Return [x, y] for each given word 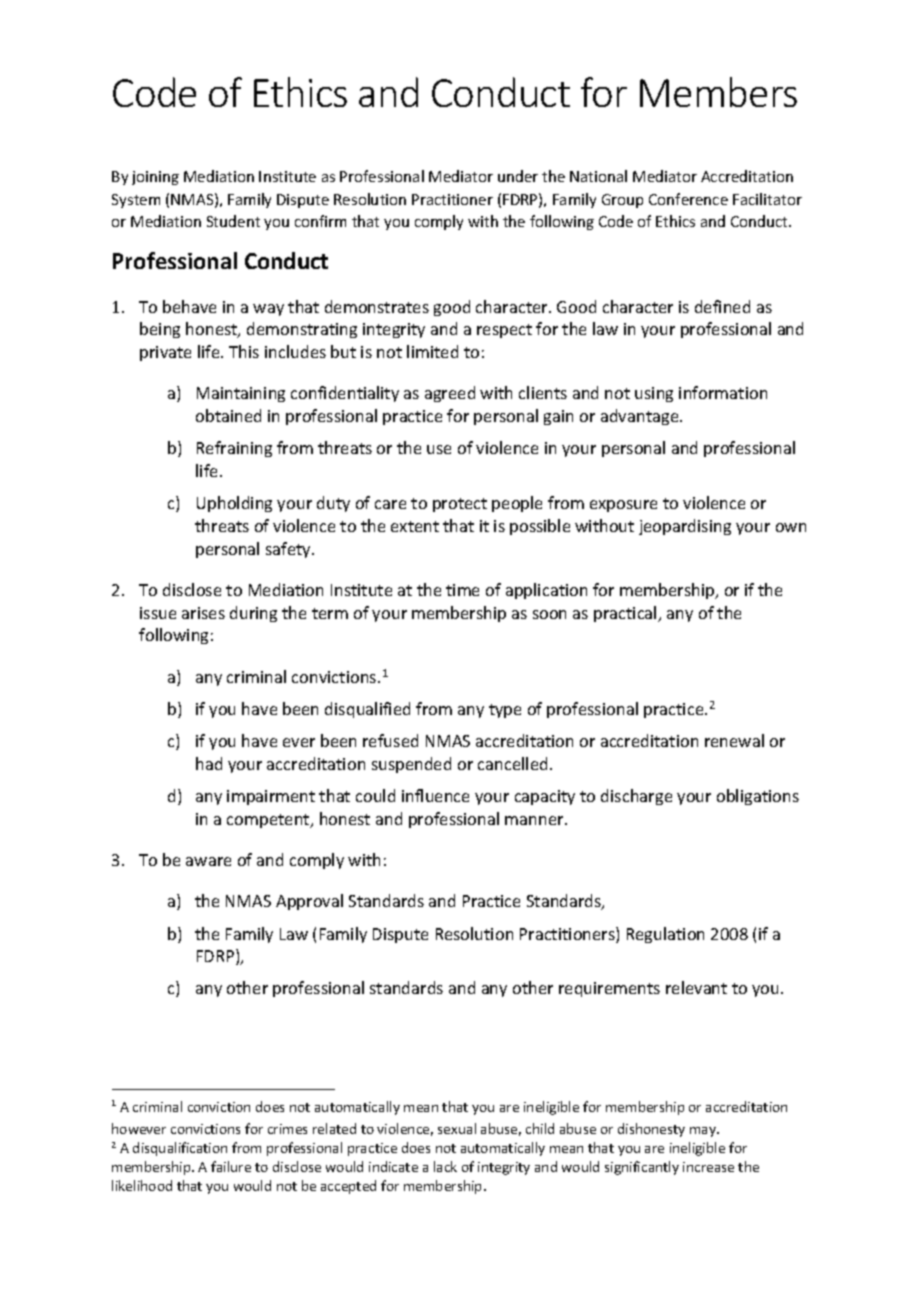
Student [233, 221]
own [791, 527]
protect [460, 505]
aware [208, 861]
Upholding [234, 504]
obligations [758, 797]
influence [435, 795]
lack [445, 1166]
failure [231, 1166]
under [518, 176]
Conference [688, 199]
